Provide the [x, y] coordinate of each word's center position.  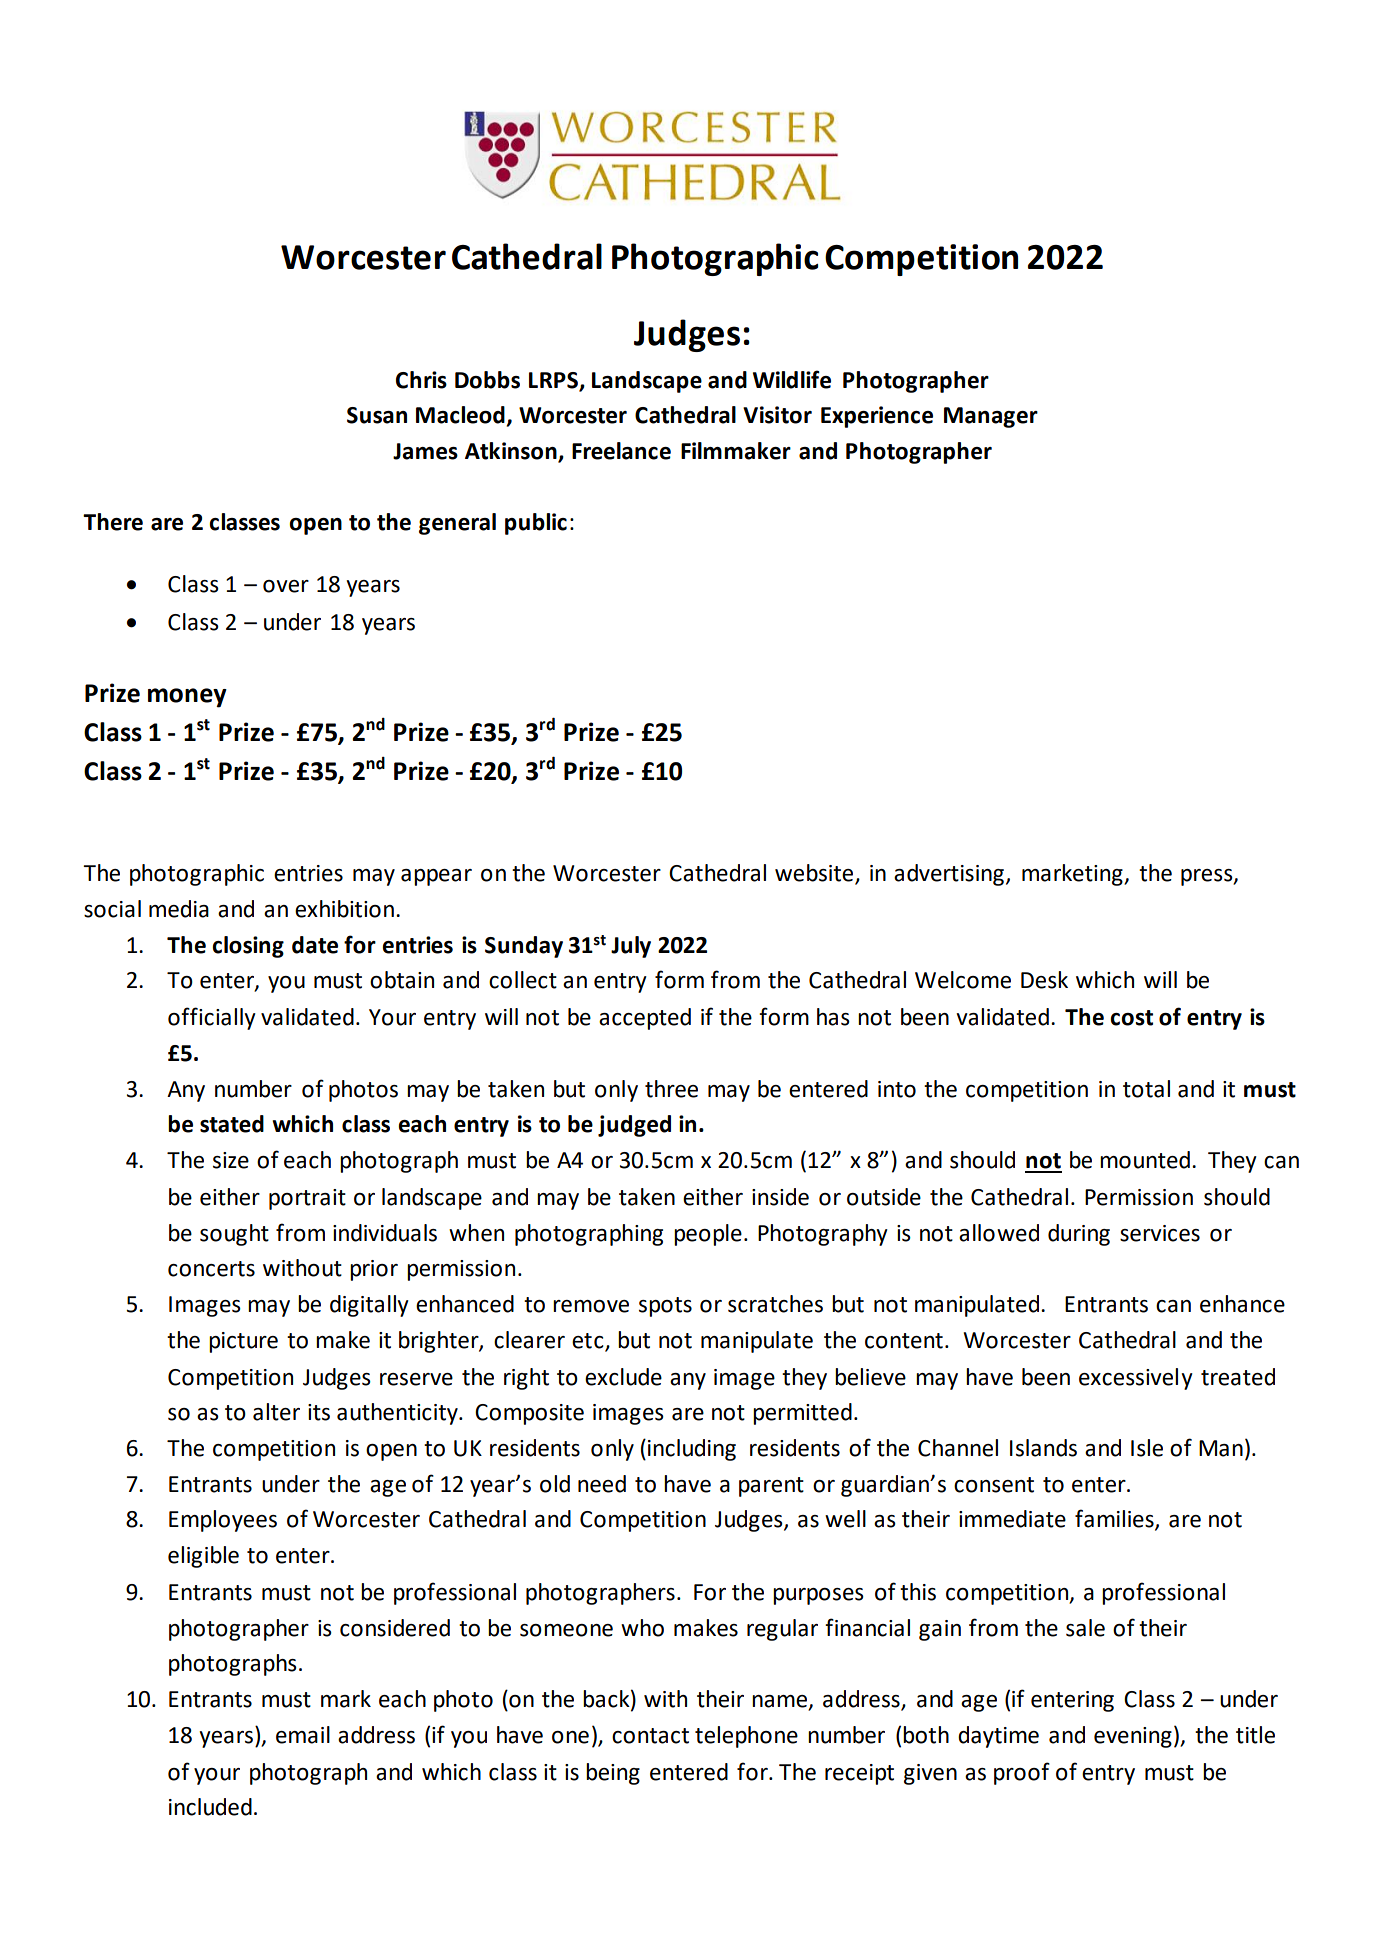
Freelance [621, 451]
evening [1133, 1737]
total [1146, 1089]
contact [650, 1736]
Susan [377, 415]
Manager [991, 417]
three [671, 1089]
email [303, 1735]
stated [232, 1124]
